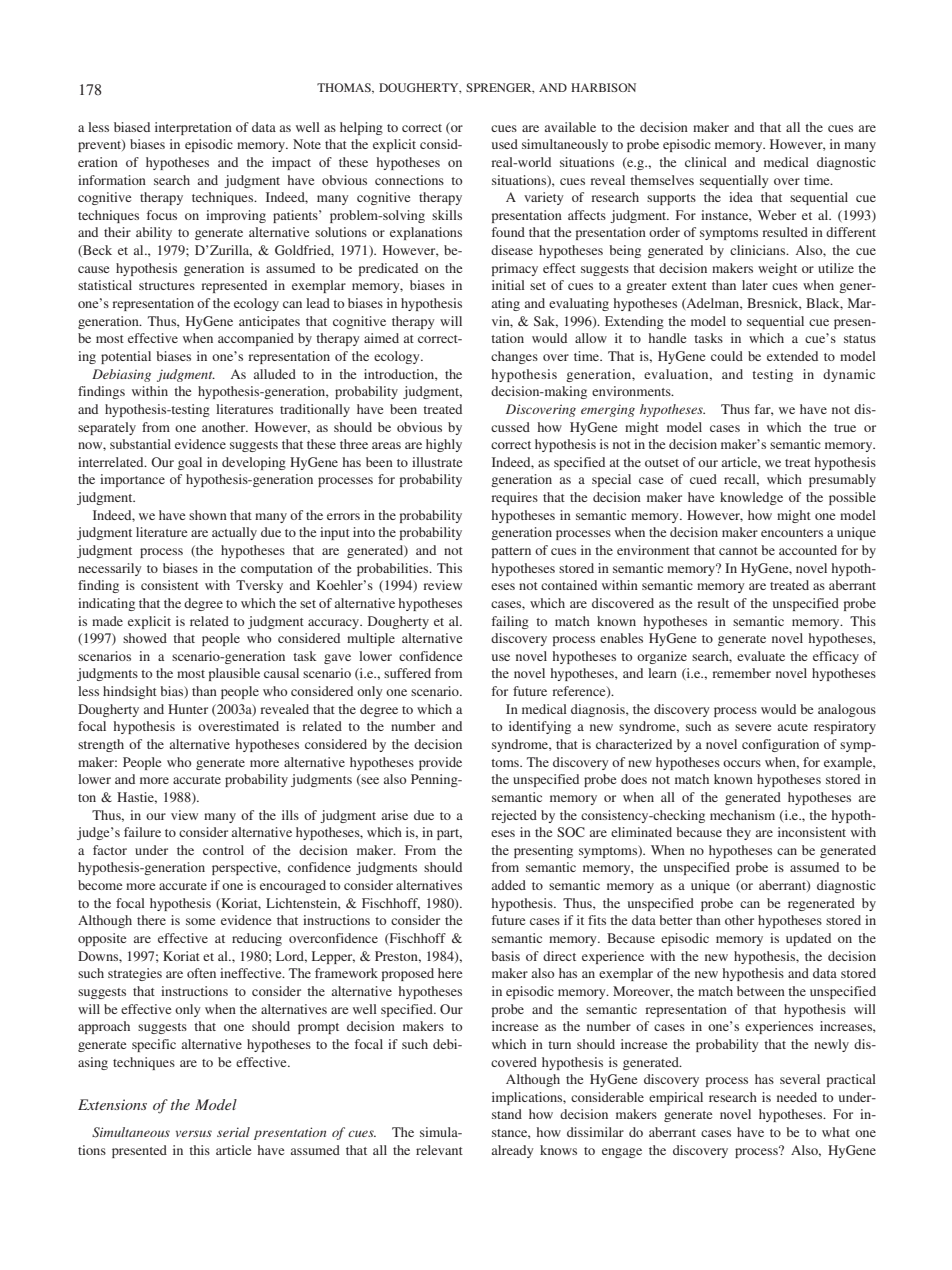 Image resolution: width=952 pixels, height=1270 pixels. Describe the element at coordinates (505, 144) in the image. I see `used` at that location.
